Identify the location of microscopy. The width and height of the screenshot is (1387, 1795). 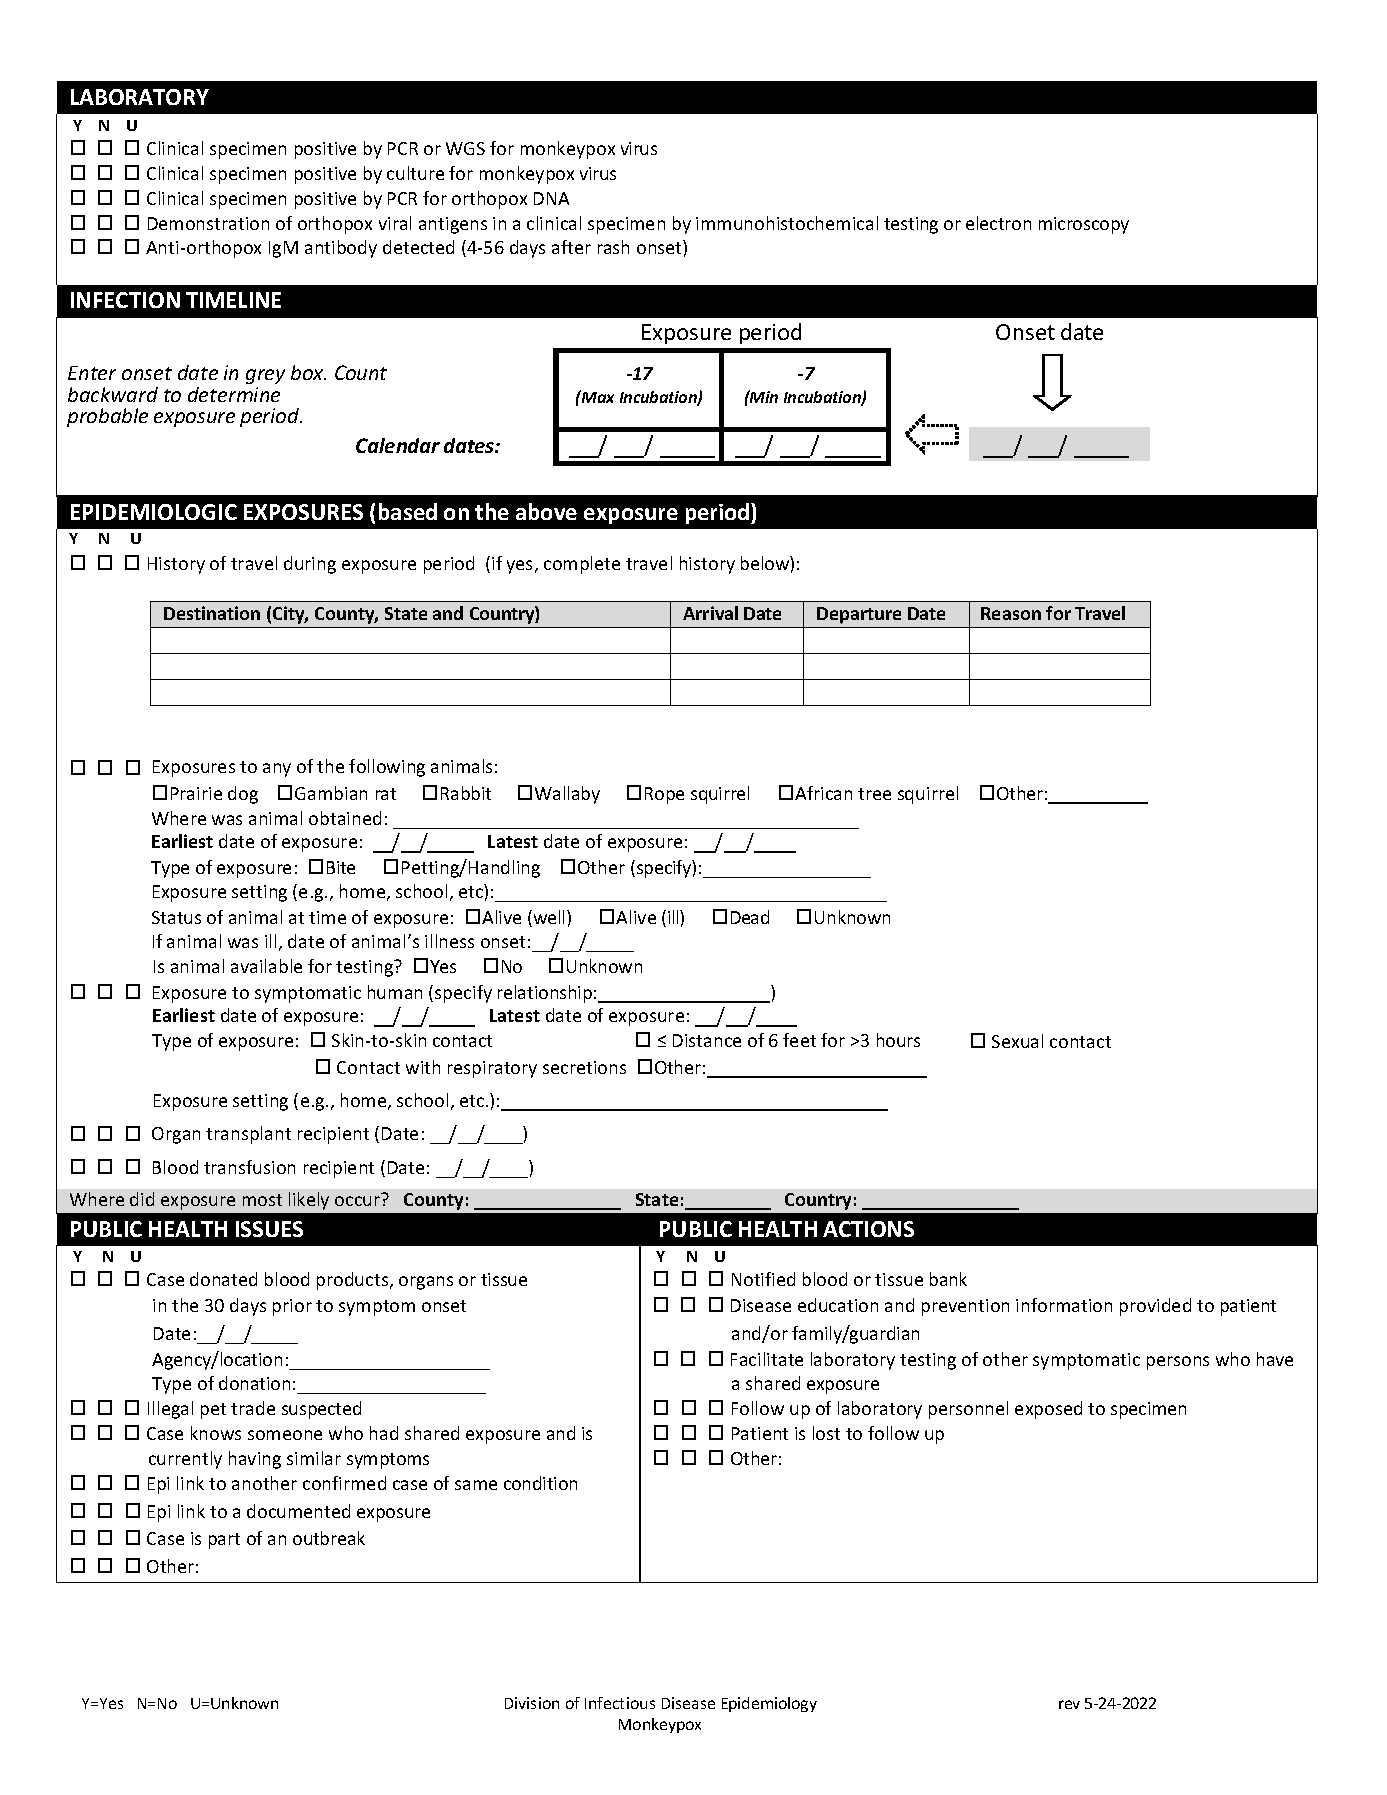
(1084, 225).
